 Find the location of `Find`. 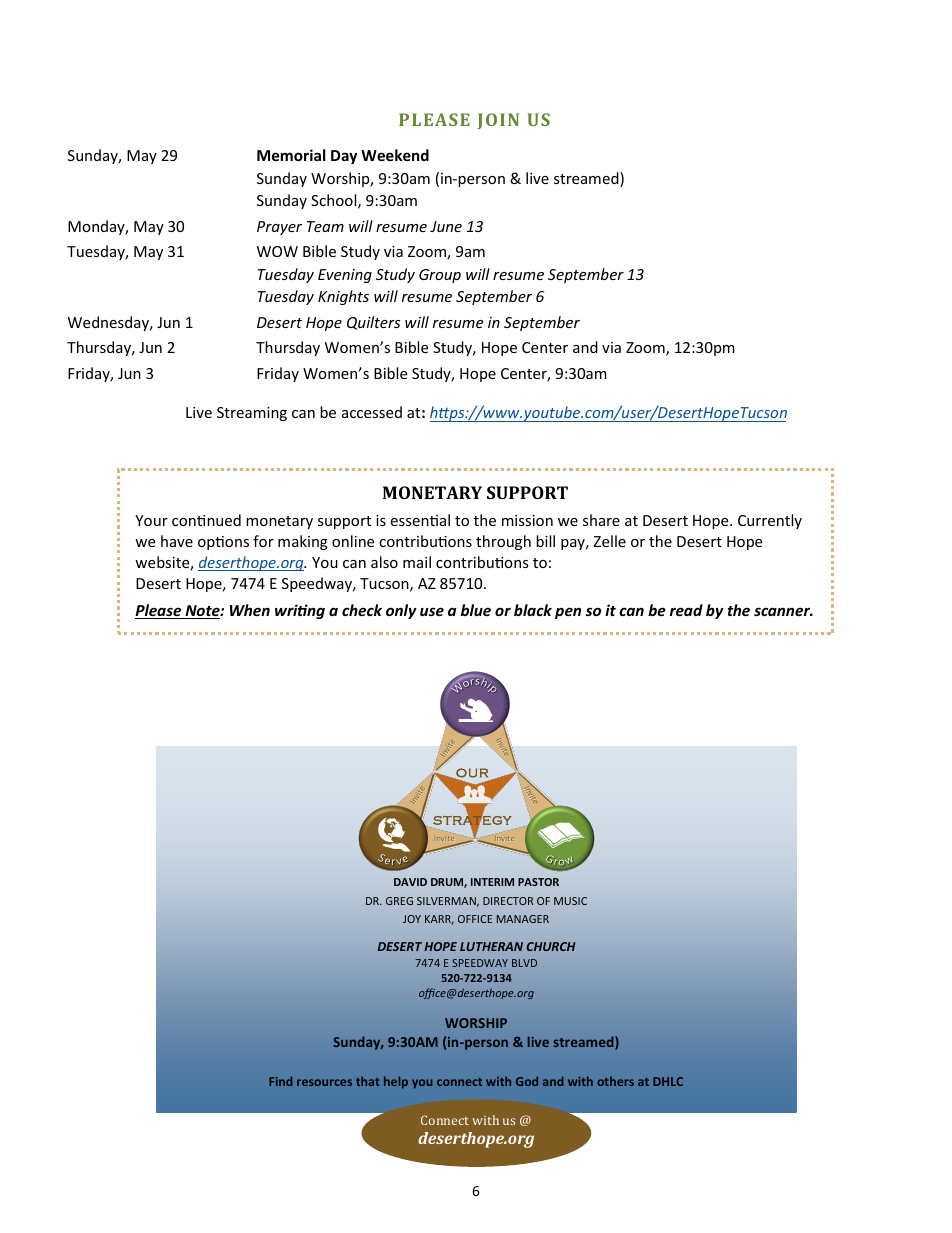

Find is located at coordinates (280, 1081).
